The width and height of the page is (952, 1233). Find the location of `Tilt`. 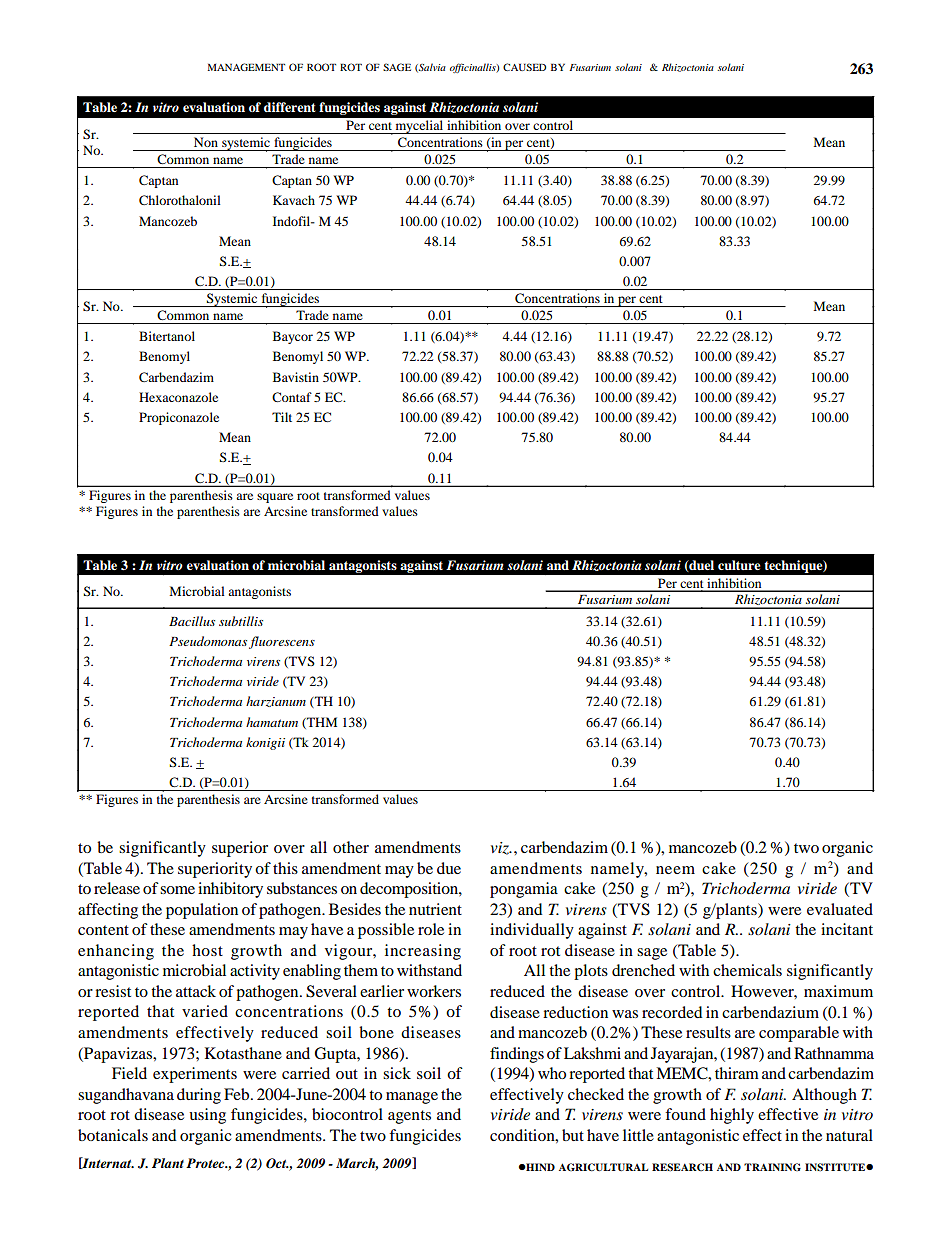

Tilt is located at coordinates (282, 417).
